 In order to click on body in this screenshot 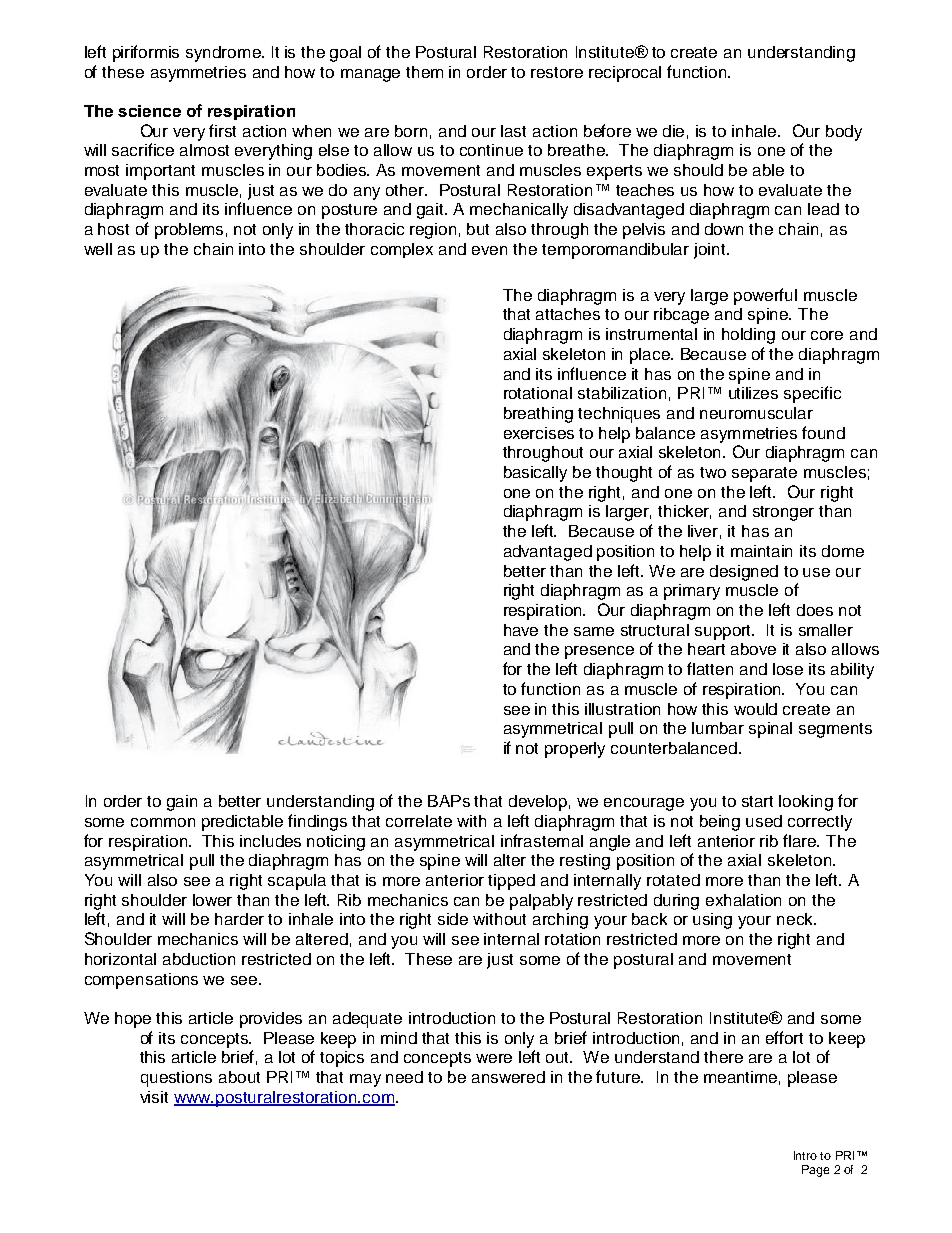, I will do `click(844, 133)`.
